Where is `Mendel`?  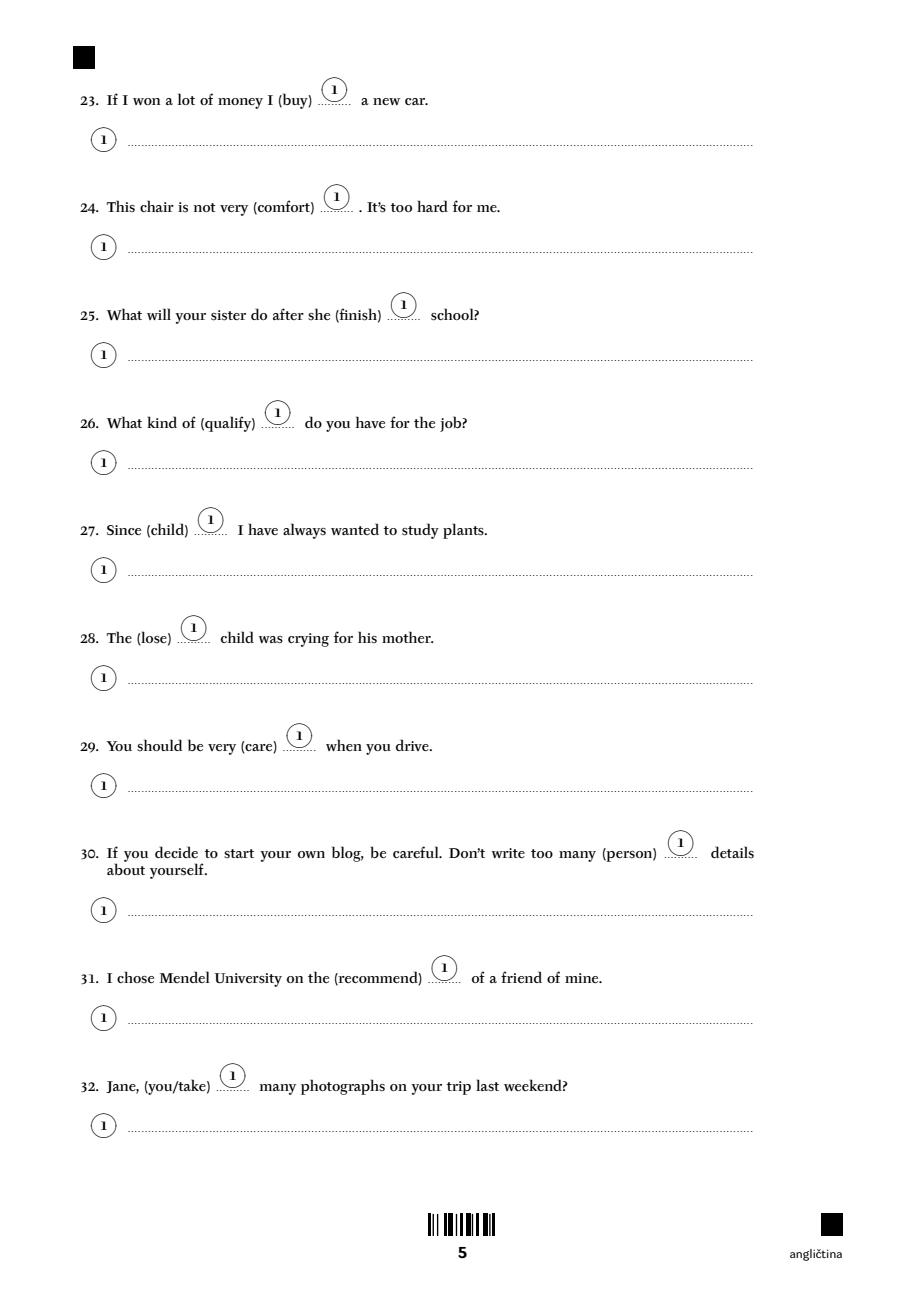
Mendel is located at coordinates (184, 977).
